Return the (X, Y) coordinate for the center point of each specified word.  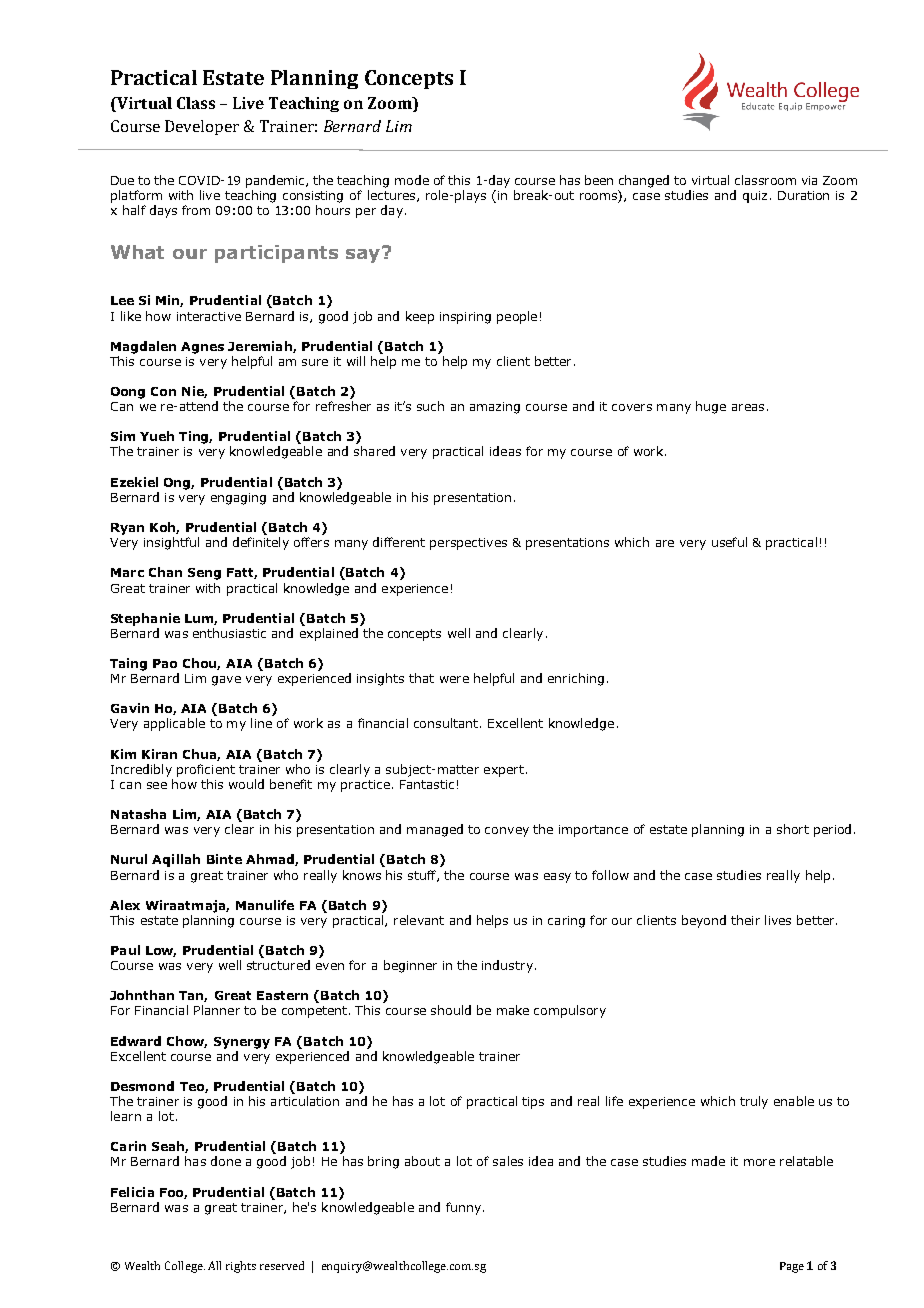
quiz (755, 197)
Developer (202, 127)
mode (412, 180)
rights (241, 1267)
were (454, 679)
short (793, 829)
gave (226, 681)
